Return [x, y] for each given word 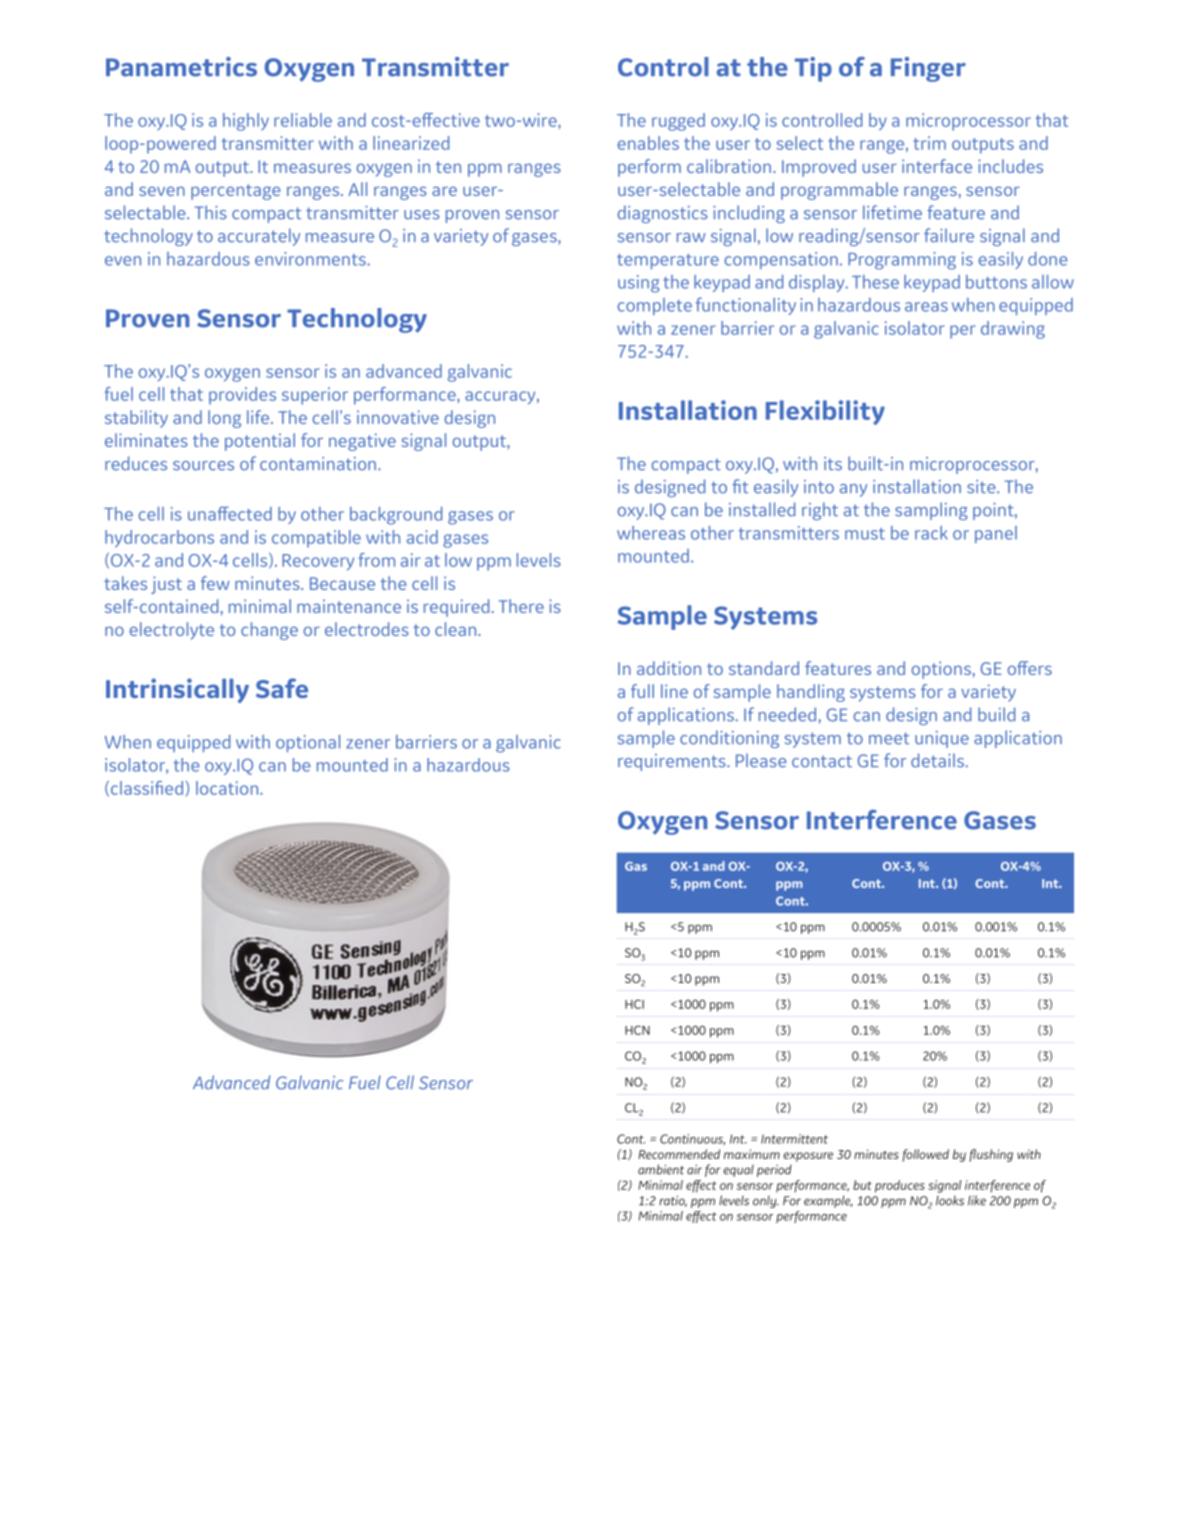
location [228, 788]
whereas [651, 533]
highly [246, 122]
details [938, 760]
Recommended [679, 1154]
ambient [661, 1169]
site [982, 487]
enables [648, 143]
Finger [928, 69]
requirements [673, 762]
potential [260, 442]
